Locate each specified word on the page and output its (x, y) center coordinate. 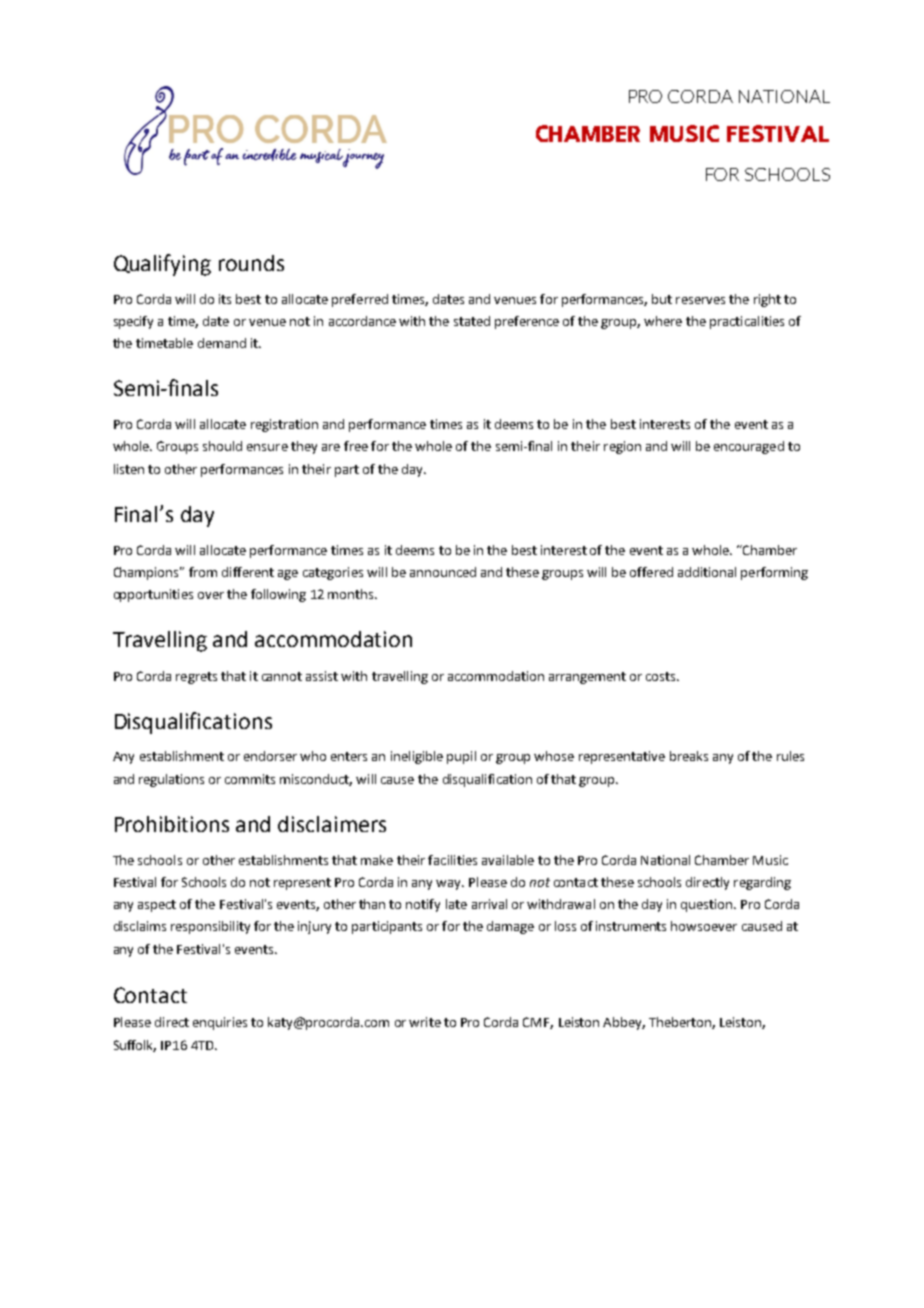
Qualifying (162, 265)
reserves (700, 300)
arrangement (587, 678)
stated (472, 321)
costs (662, 676)
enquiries (220, 1023)
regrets (196, 678)
